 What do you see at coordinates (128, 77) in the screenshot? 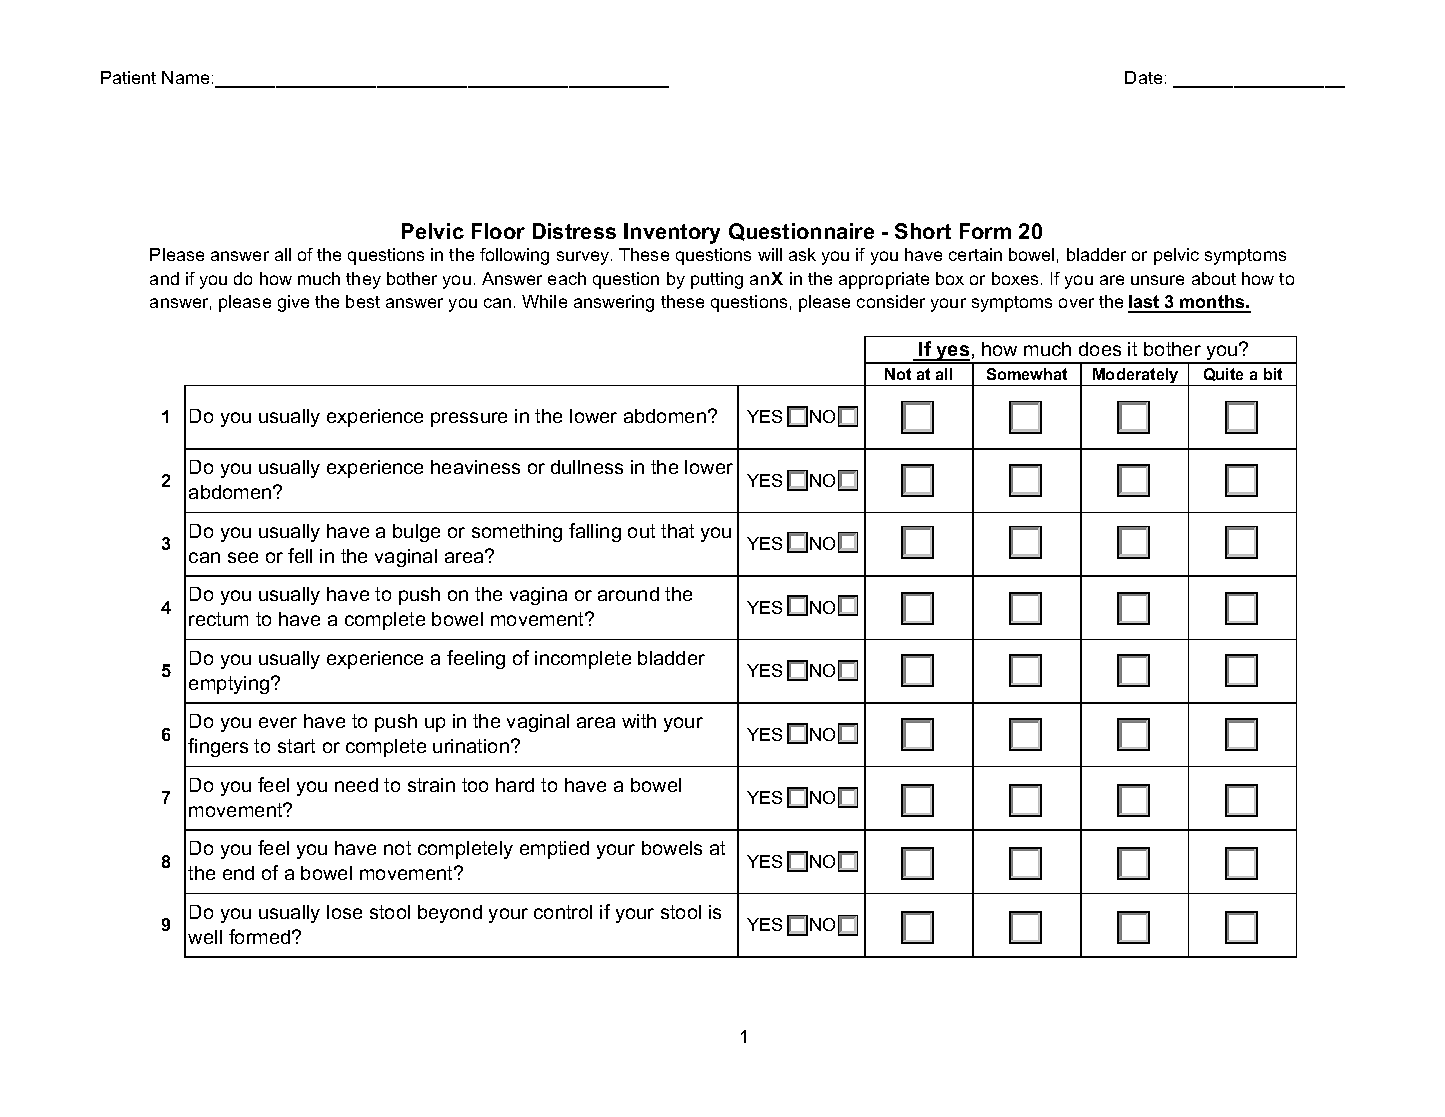
I see `Patient` at bounding box center [128, 77].
